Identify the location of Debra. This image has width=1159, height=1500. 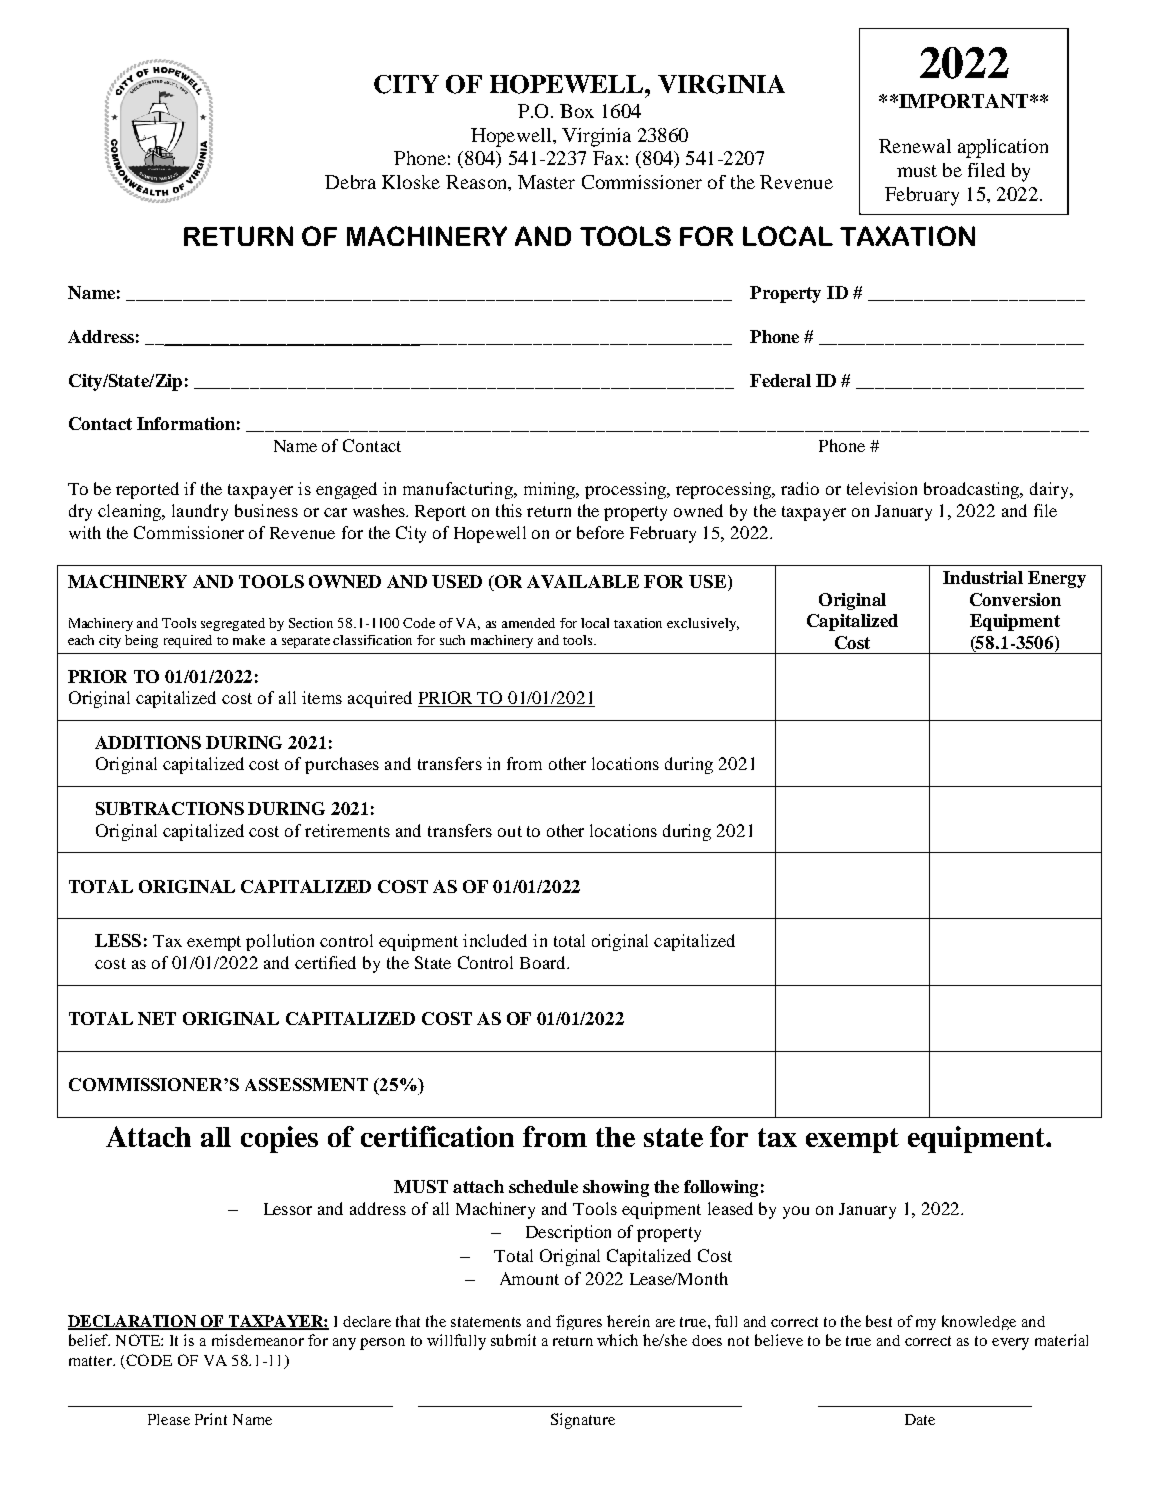
(350, 182).
